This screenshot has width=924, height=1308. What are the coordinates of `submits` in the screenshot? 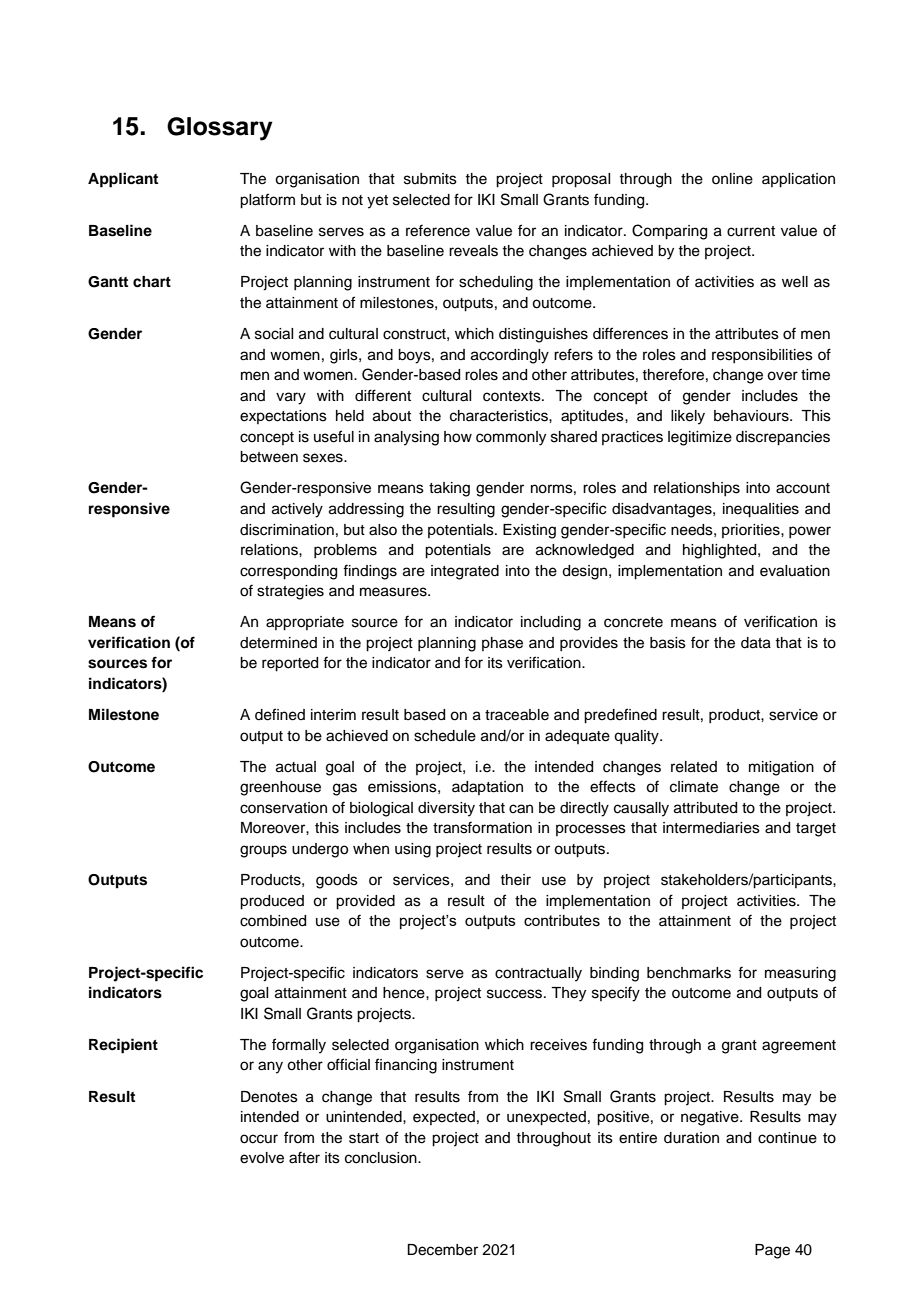 It's located at (430, 179).
